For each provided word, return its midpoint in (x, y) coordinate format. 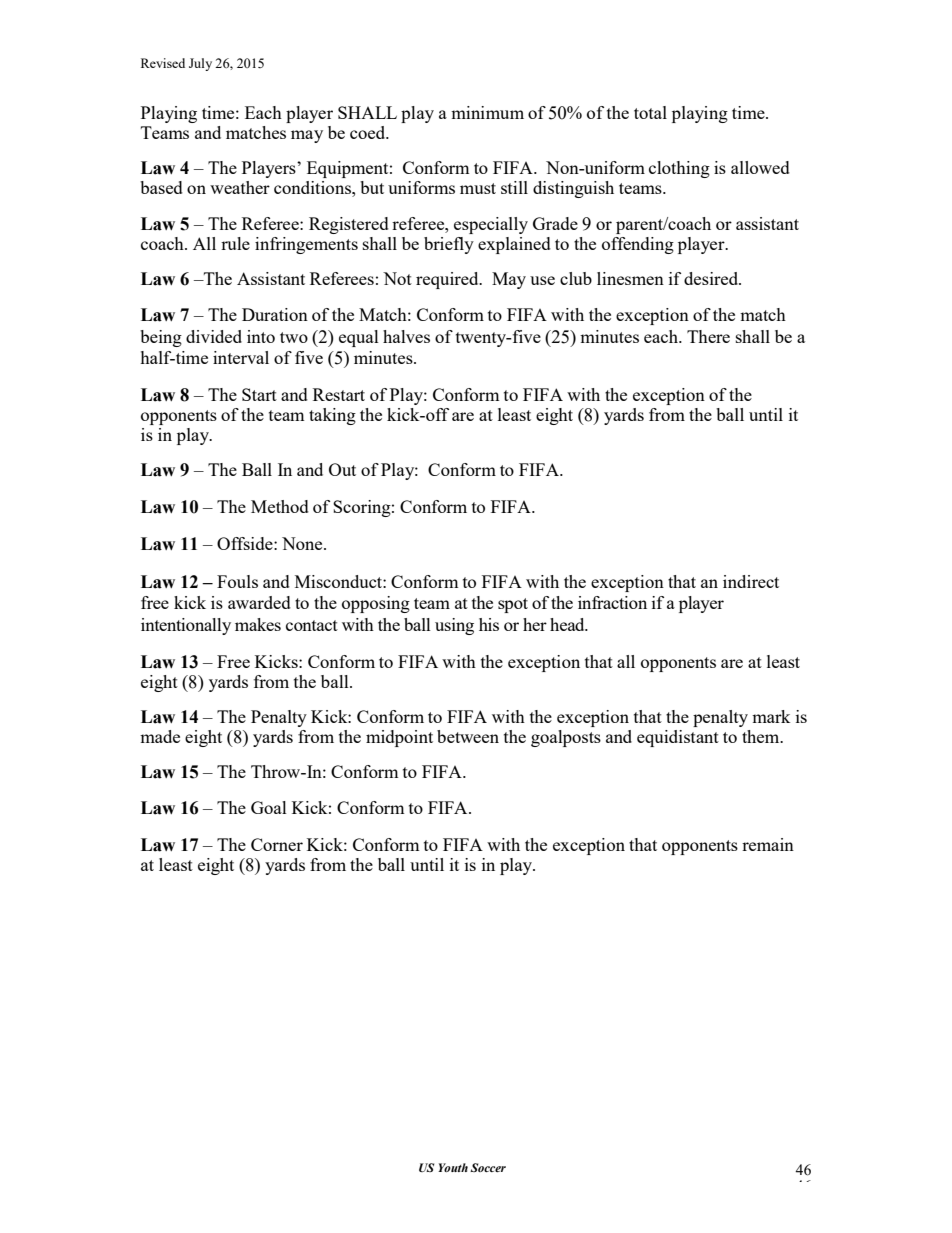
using (454, 626)
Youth (453, 1167)
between (468, 736)
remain (768, 844)
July (200, 64)
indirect (751, 581)
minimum (487, 112)
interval (241, 357)
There (708, 336)
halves (406, 336)
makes (258, 624)
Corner (277, 844)
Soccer (488, 1167)
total (650, 112)
